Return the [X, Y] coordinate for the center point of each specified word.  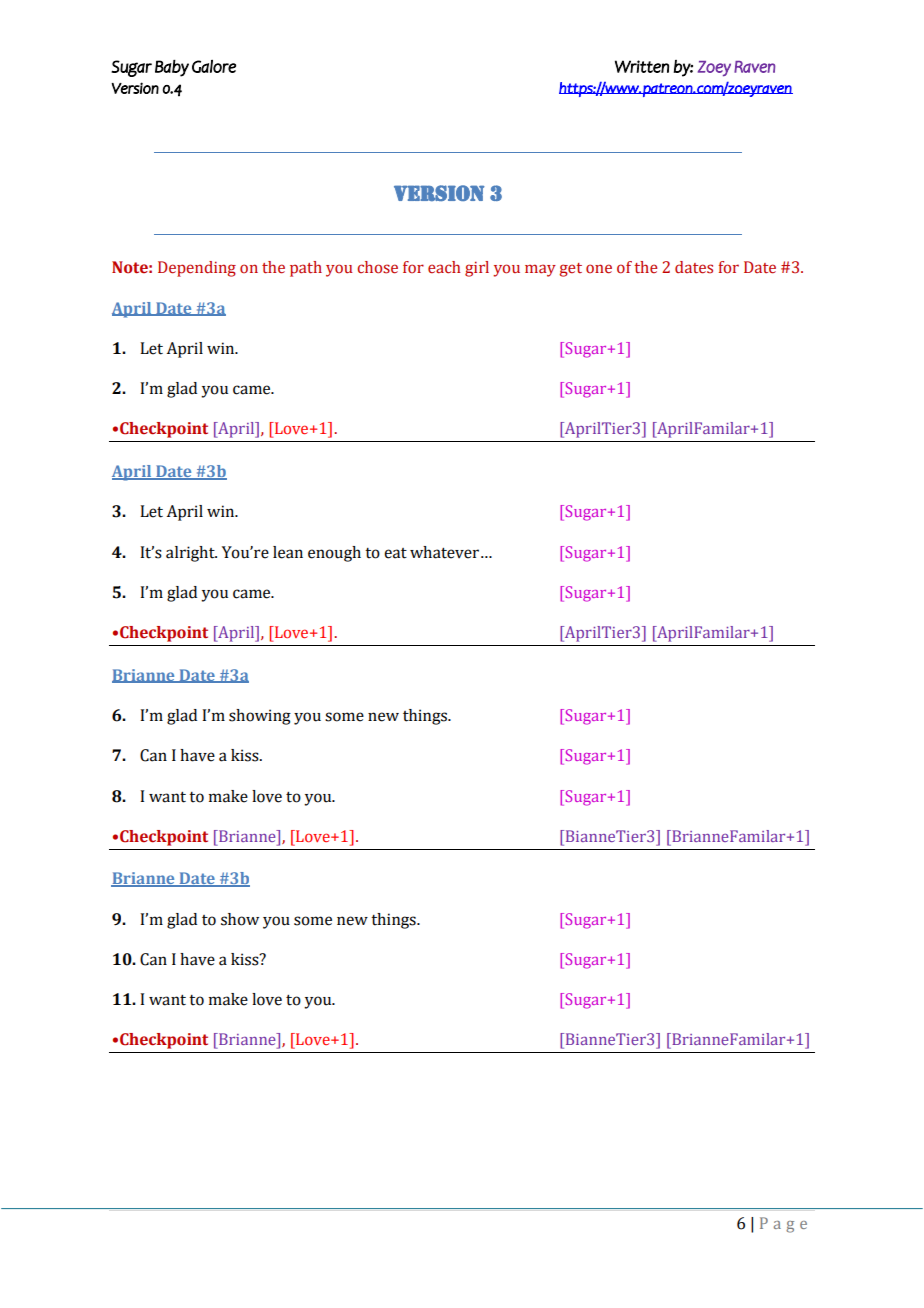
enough [334, 554]
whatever [446, 552]
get [570, 270]
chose [377, 267]
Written [642, 66]
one [599, 269]
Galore [214, 66]
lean [288, 552]
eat [395, 553]
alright [191, 554]
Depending [197, 269]
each [444, 267]
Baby [172, 68]
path [306, 269]
